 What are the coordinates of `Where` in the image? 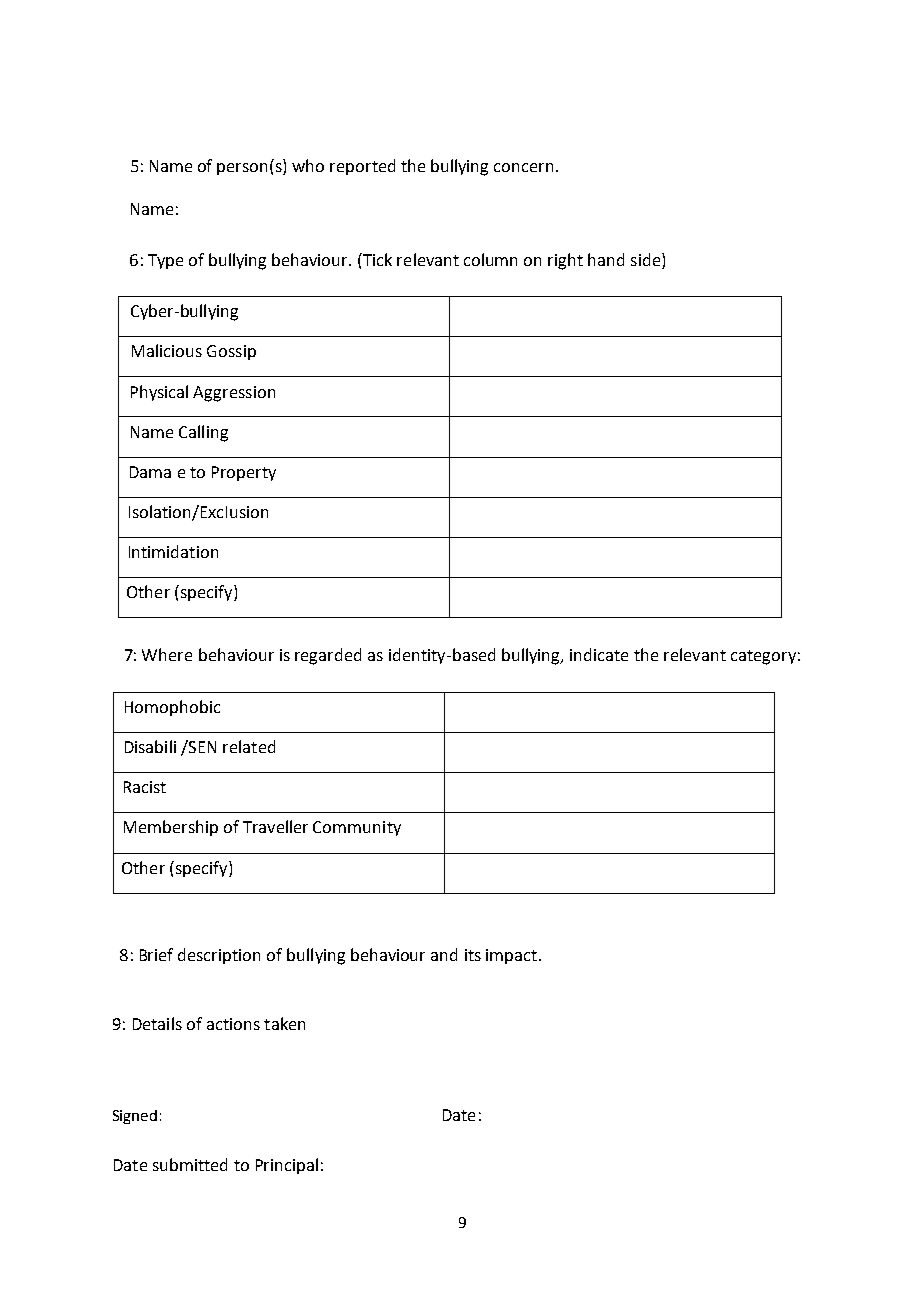 It's located at (167, 654).
